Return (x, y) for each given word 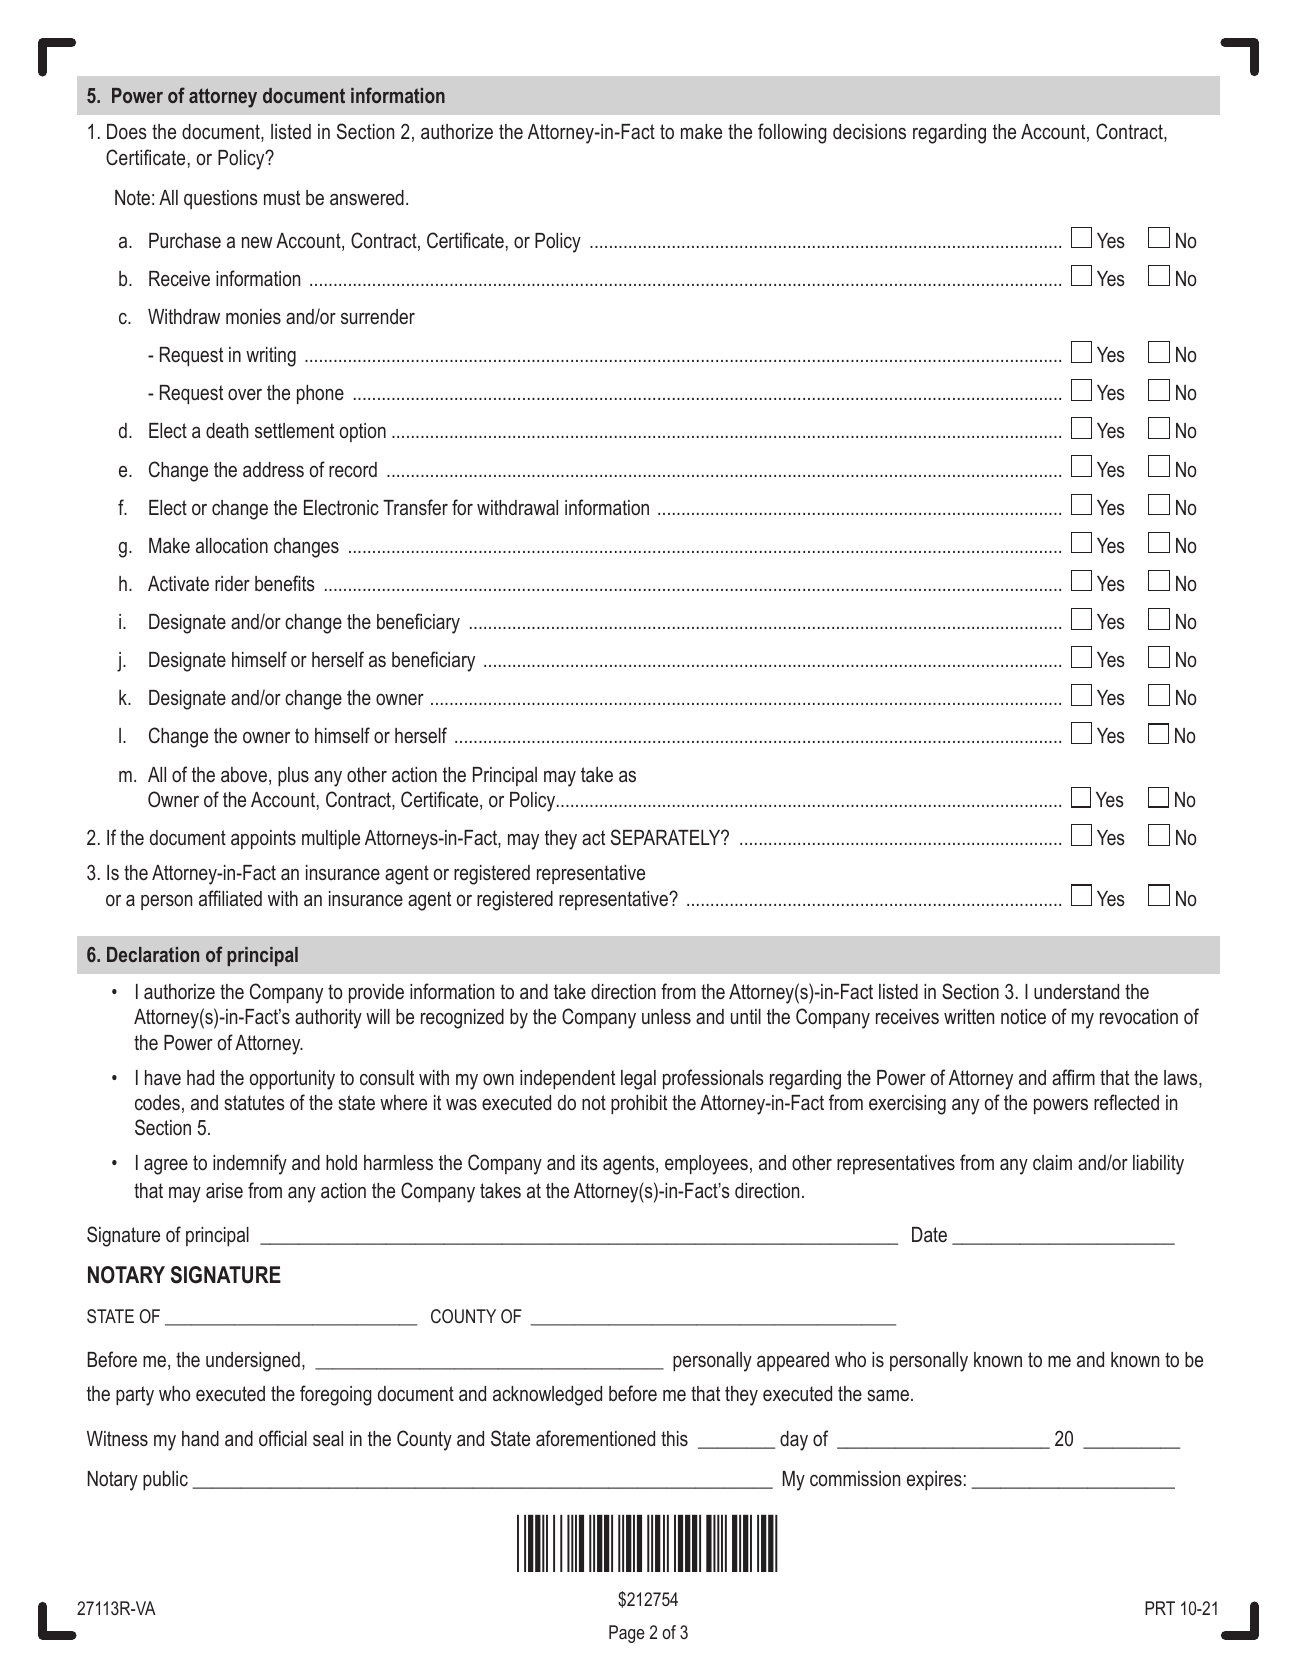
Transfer (415, 507)
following (792, 133)
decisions (869, 132)
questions (221, 199)
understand (1076, 992)
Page (627, 1634)
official (283, 1438)
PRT (1160, 1608)
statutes (254, 1102)
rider (232, 583)
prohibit (639, 1104)
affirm (1073, 1077)
